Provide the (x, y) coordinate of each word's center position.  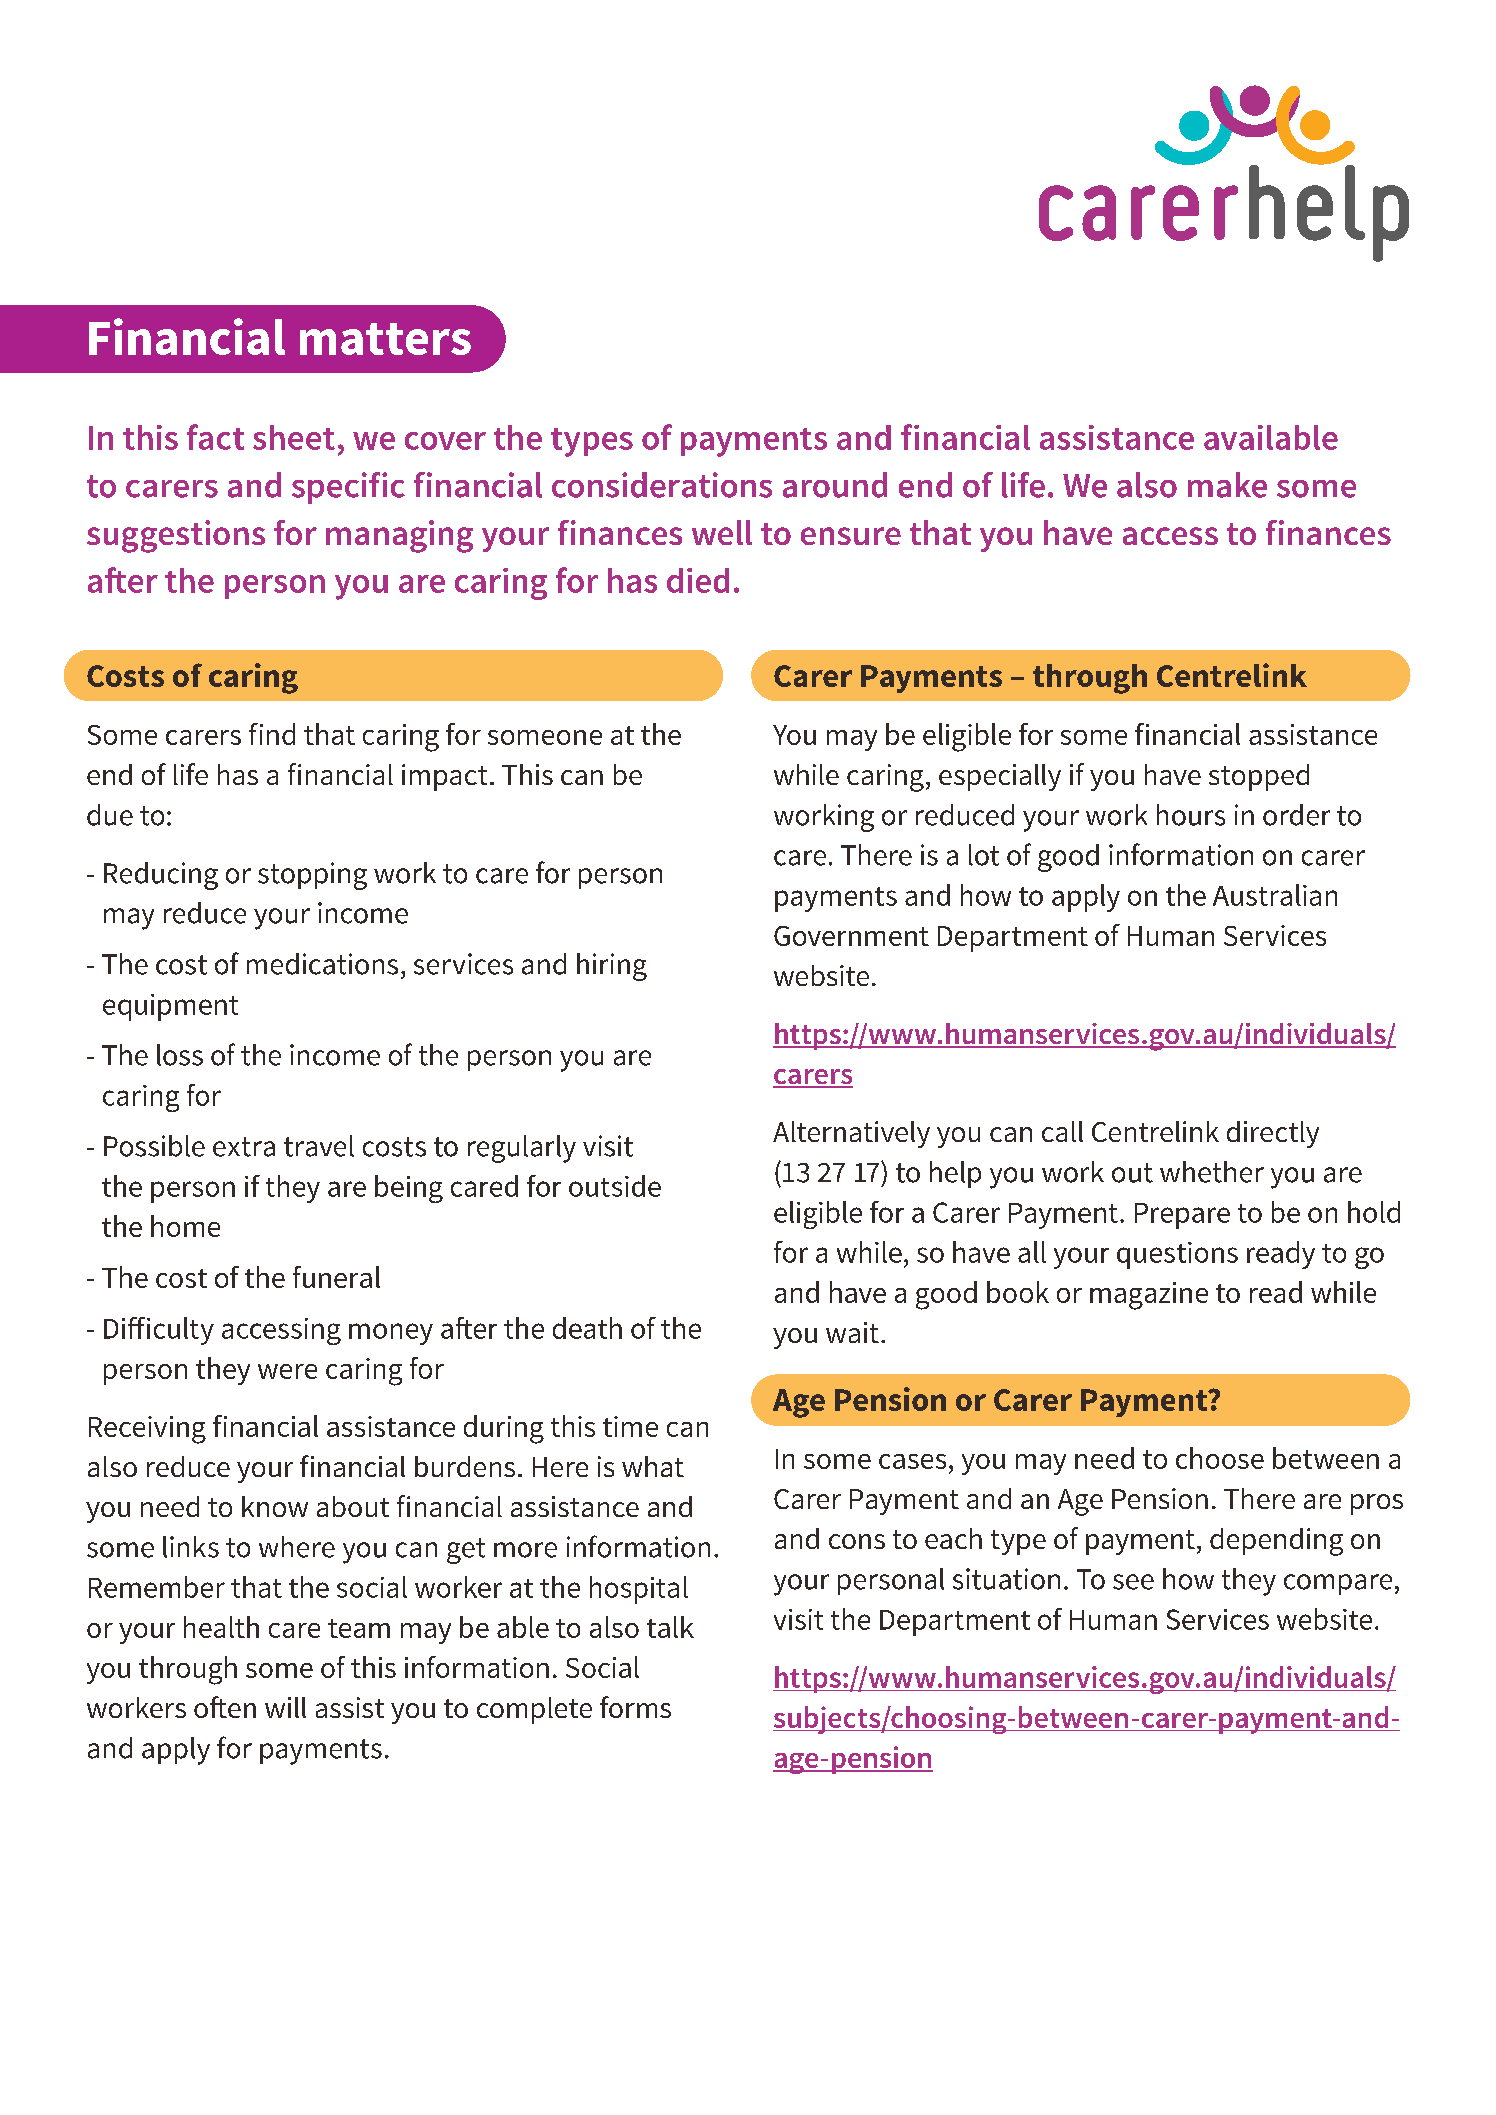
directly (1273, 1134)
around (835, 485)
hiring (612, 967)
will (285, 1707)
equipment (170, 1007)
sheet (294, 437)
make (1227, 485)
